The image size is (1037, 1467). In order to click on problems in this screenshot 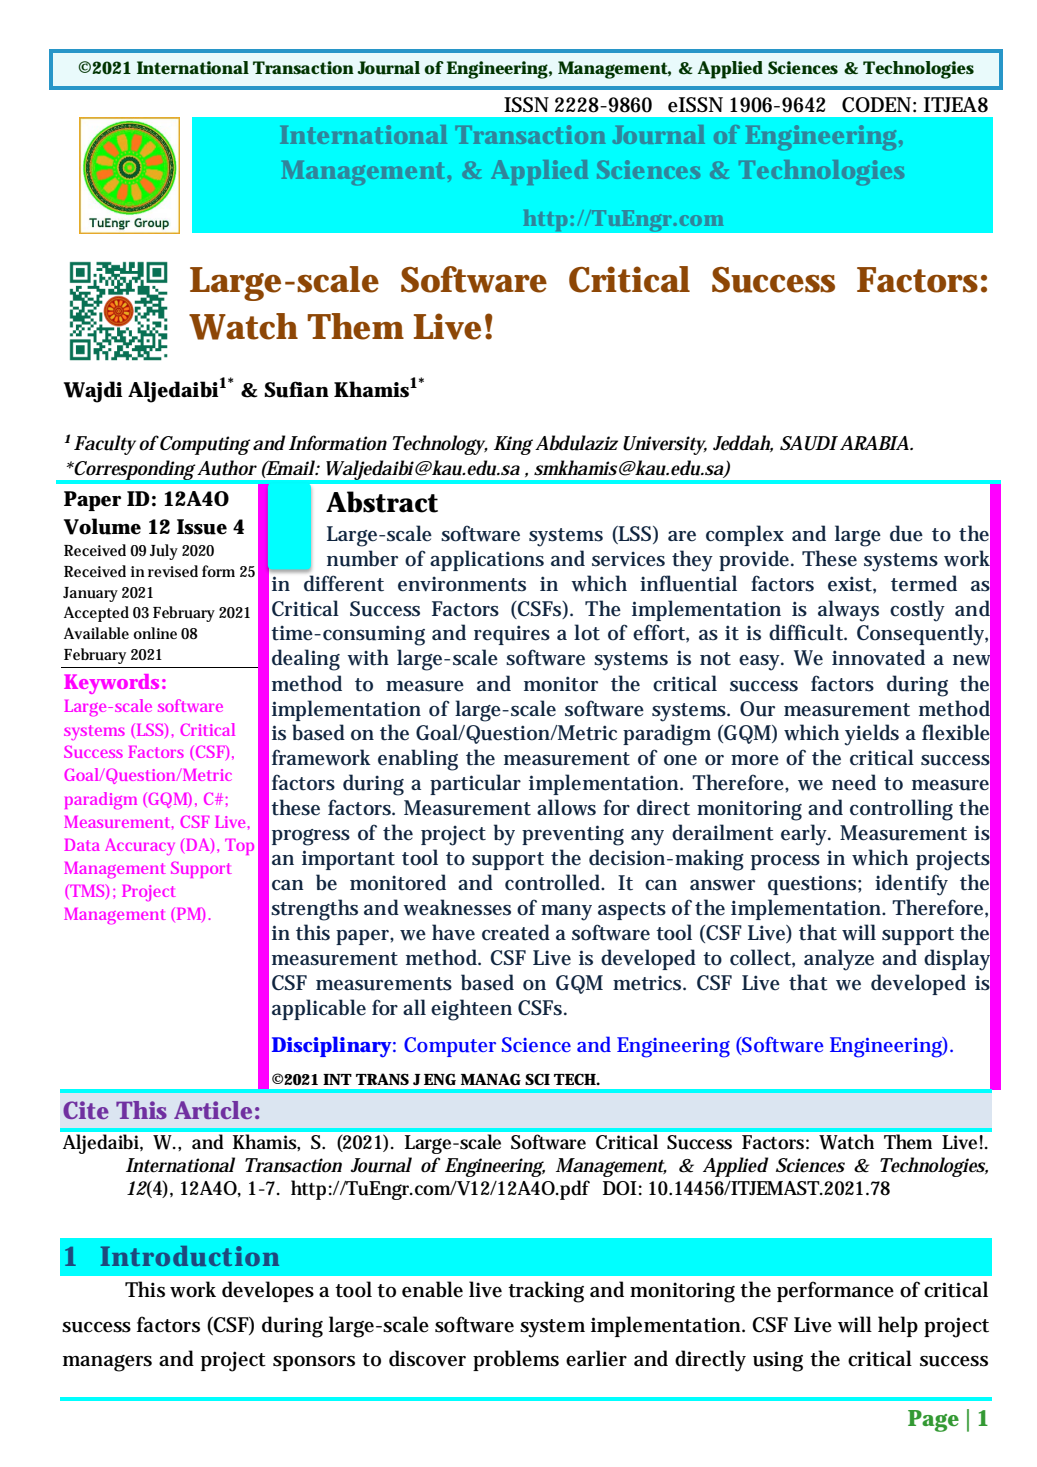, I will do `click(516, 1360)`.
